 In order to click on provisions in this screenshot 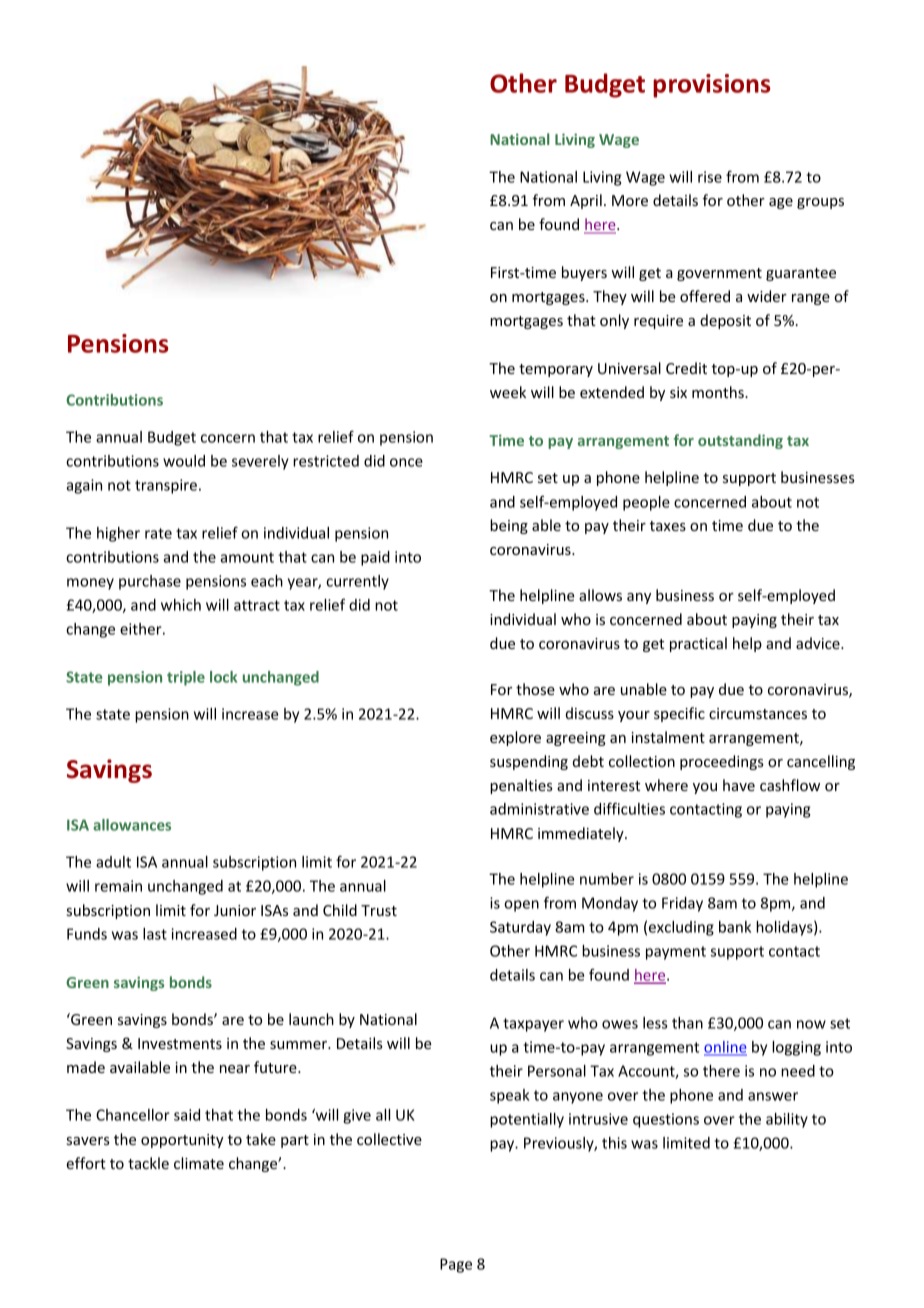, I will do `click(712, 86)`.
